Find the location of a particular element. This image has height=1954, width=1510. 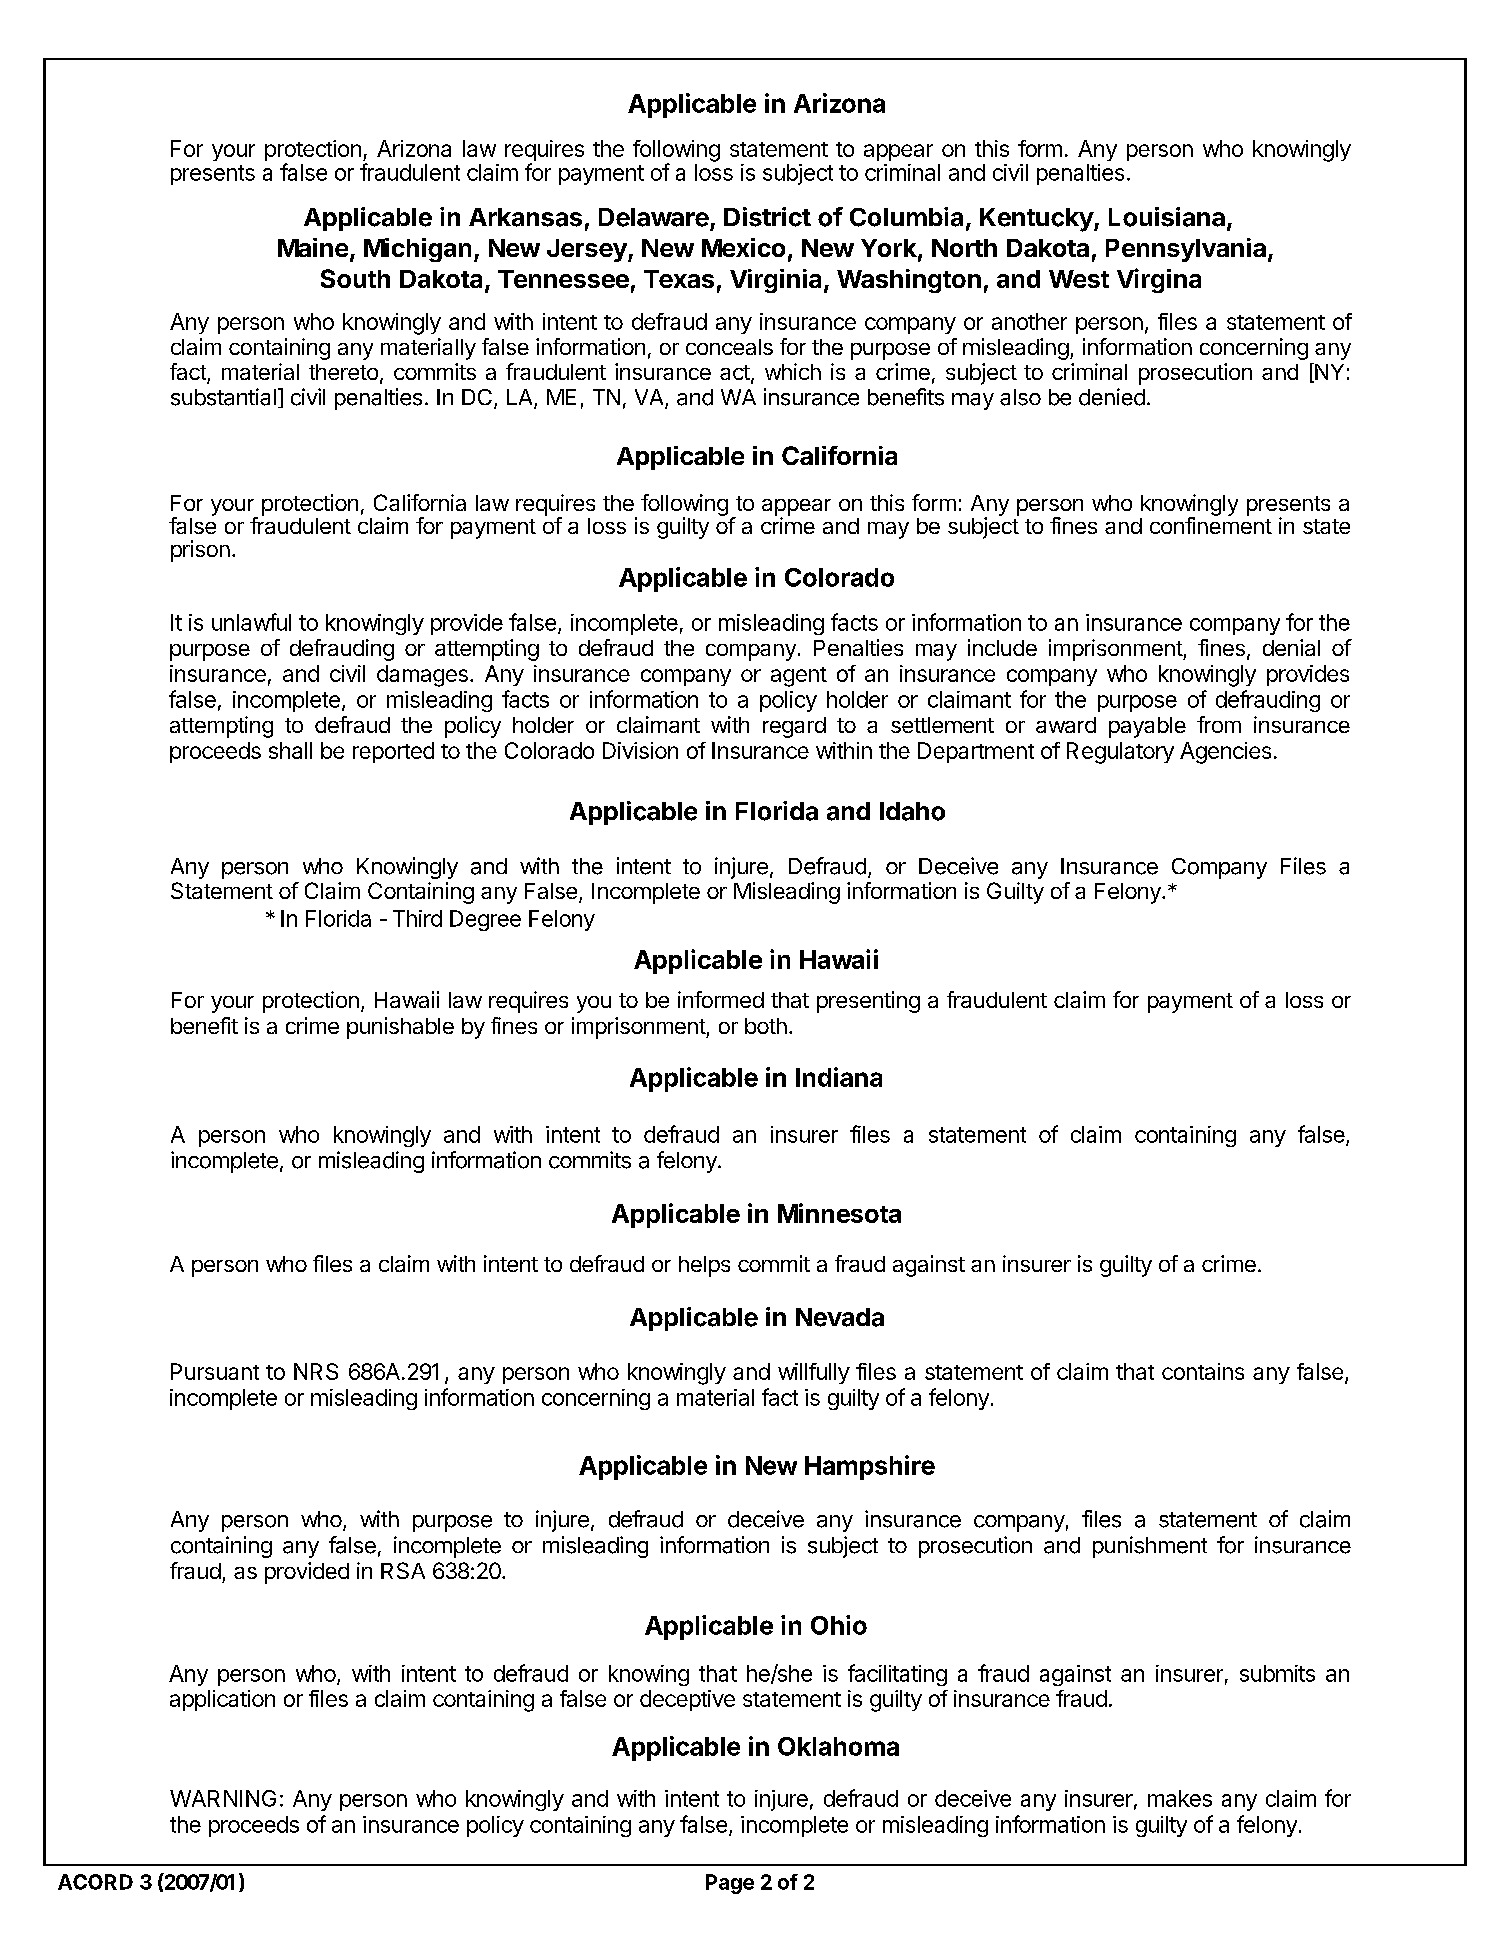

Mexico is located at coordinates (743, 247).
